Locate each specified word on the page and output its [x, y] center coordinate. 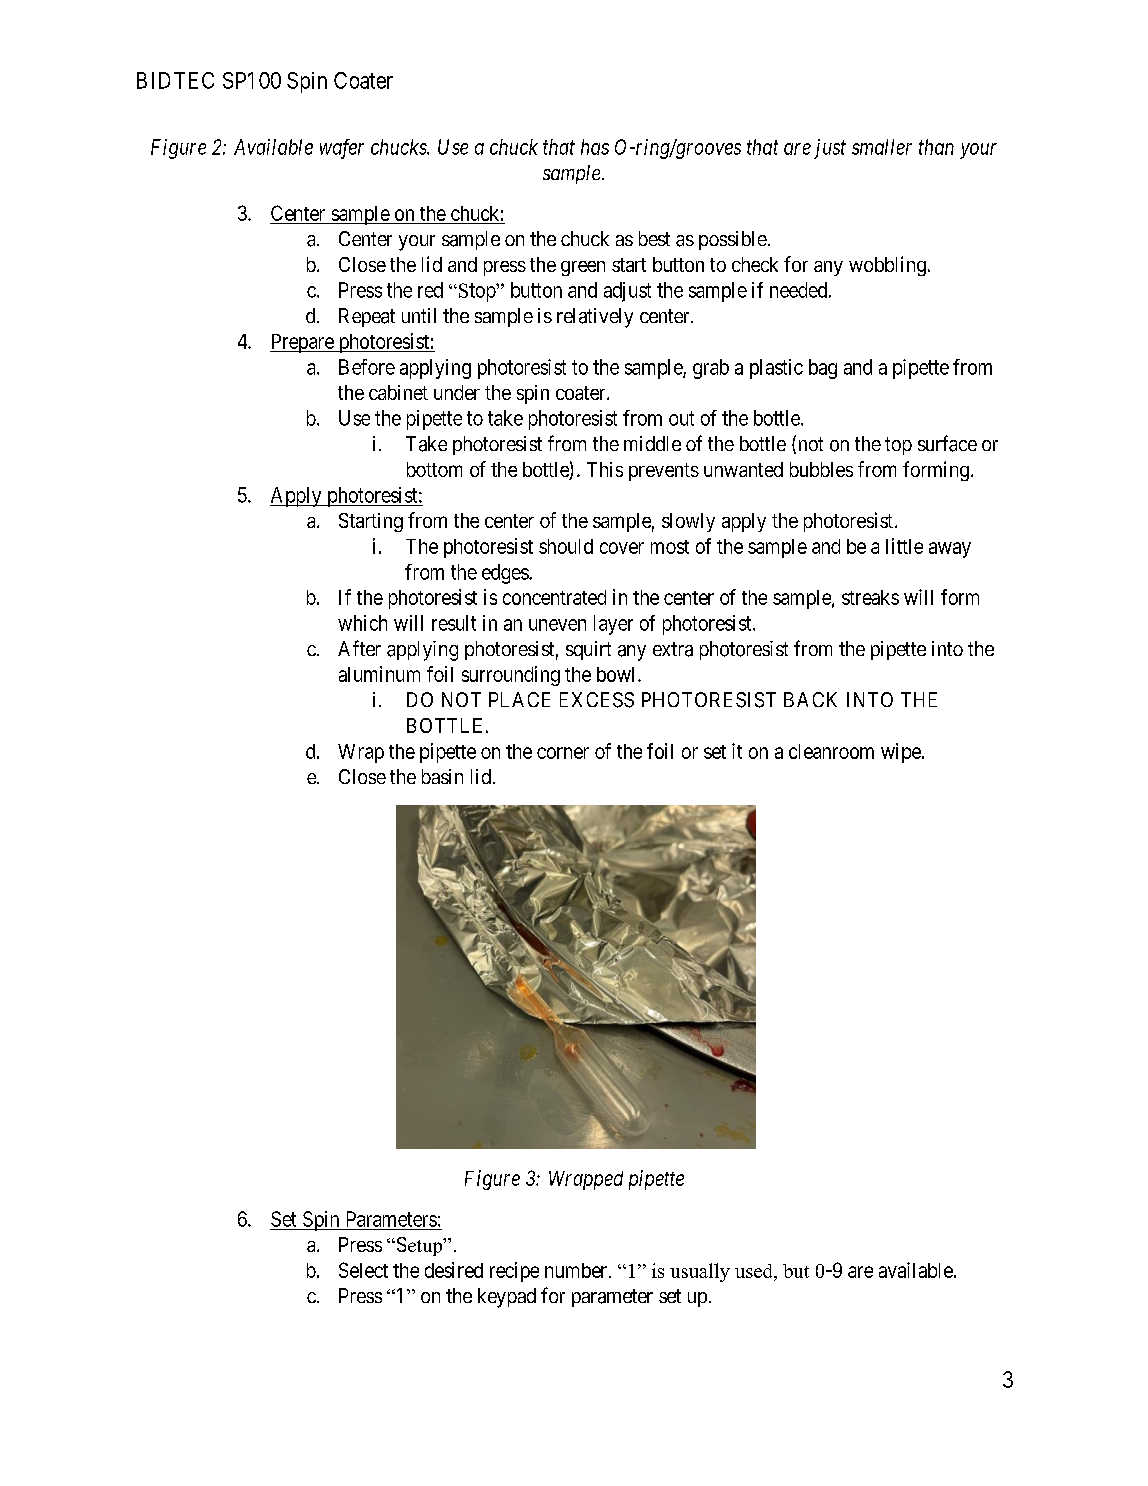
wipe [902, 753]
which [362, 623]
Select [363, 1270]
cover [622, 548]
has [595, 147]
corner [563, 753]
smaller [882, 147]
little [904, 546]
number [576, 1270]
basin [442, 776]
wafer [342, 149]
